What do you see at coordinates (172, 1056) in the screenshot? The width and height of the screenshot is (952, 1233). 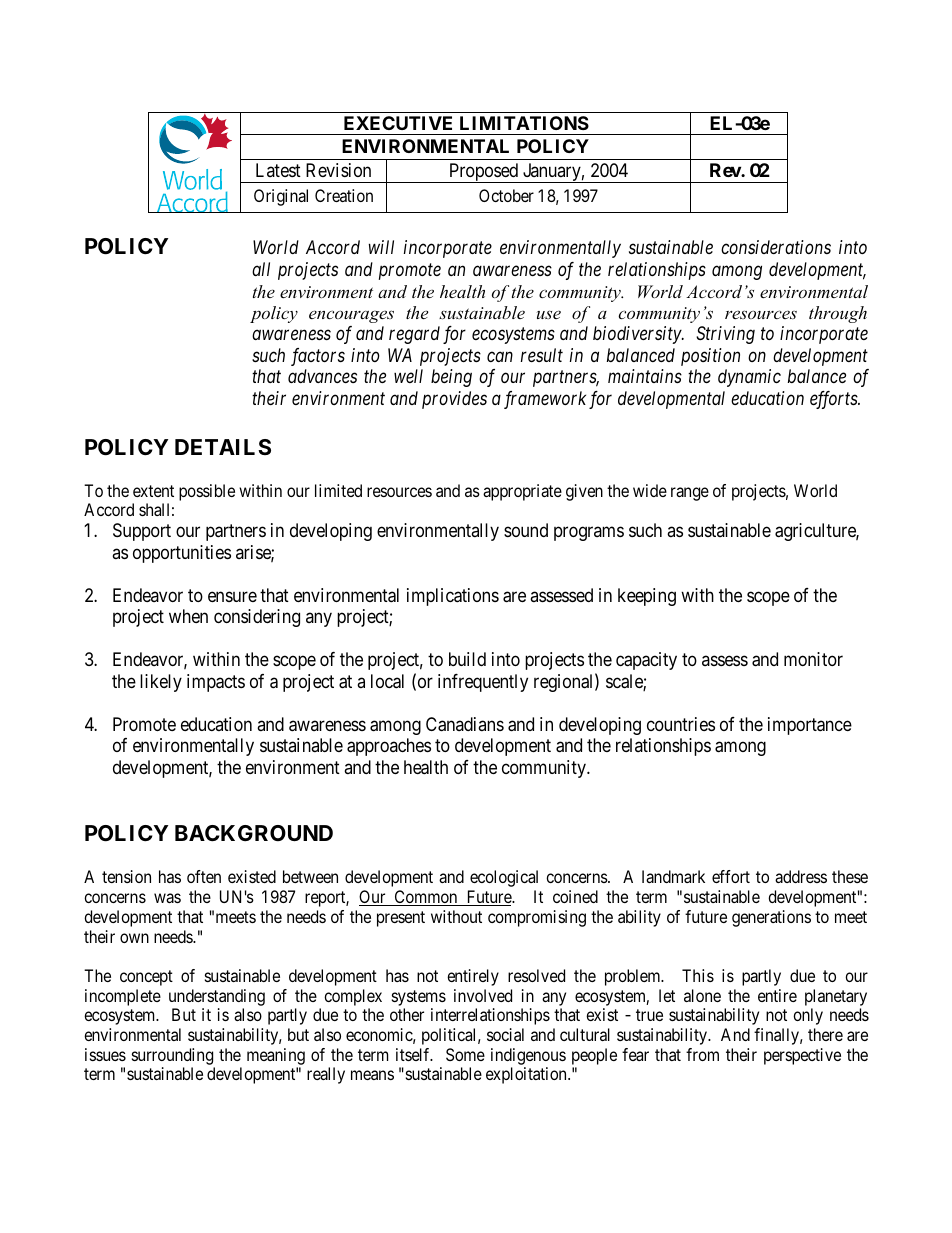 I see `surrounding` at bounding box center [172, 1056].
